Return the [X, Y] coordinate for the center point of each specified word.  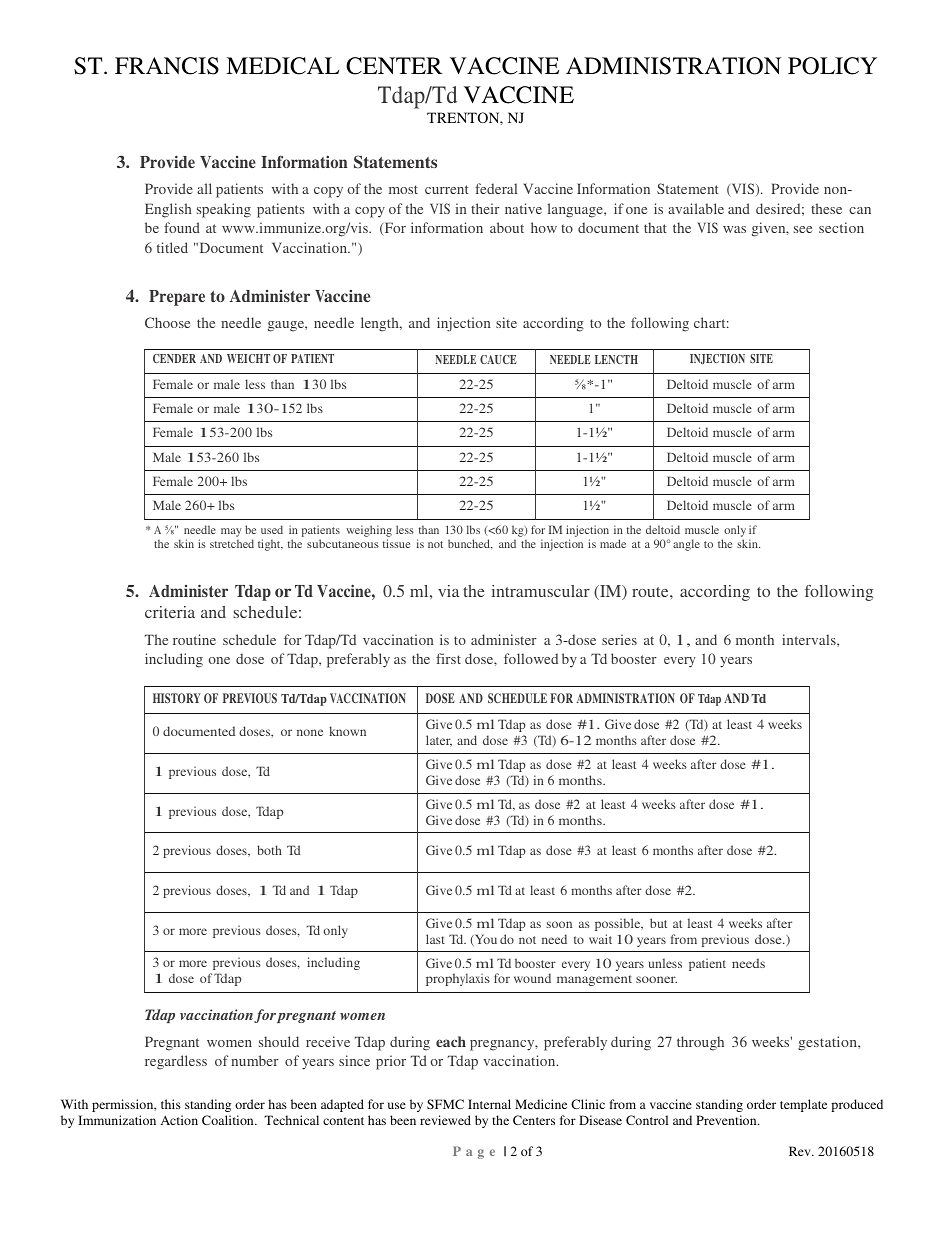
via [448, 591]
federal [496, 188]
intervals [810, 639]
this [171, 1104]
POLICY [832, 66]
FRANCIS [167, 66]
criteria [170, 612]
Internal [489, 1104]
